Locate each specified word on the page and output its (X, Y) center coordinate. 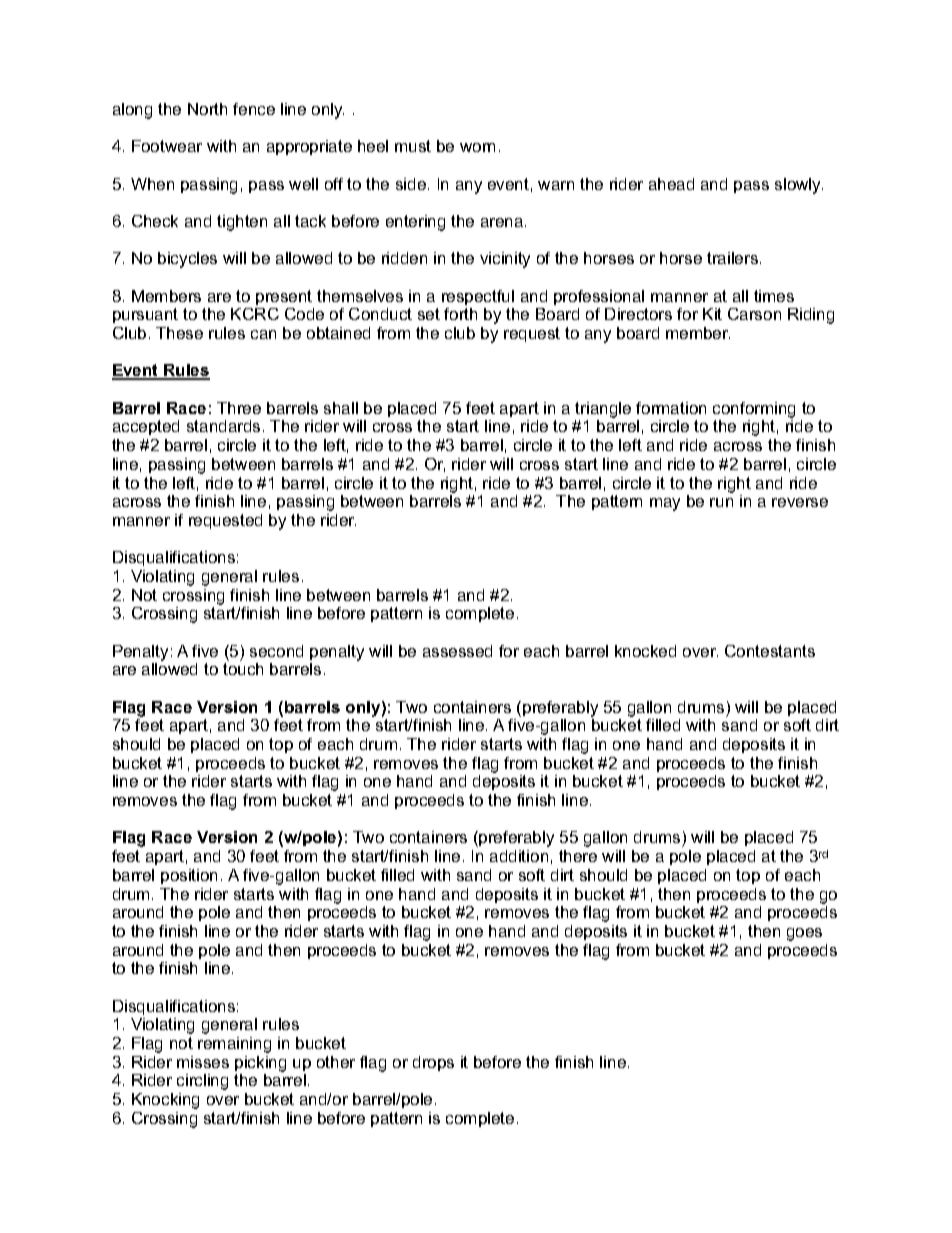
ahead (671, 184)
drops (433, 1063)
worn (477, 147)
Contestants (770, 651)
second (276, 651)
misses (203, 1062)
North (207, 109)
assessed (457, 651)
